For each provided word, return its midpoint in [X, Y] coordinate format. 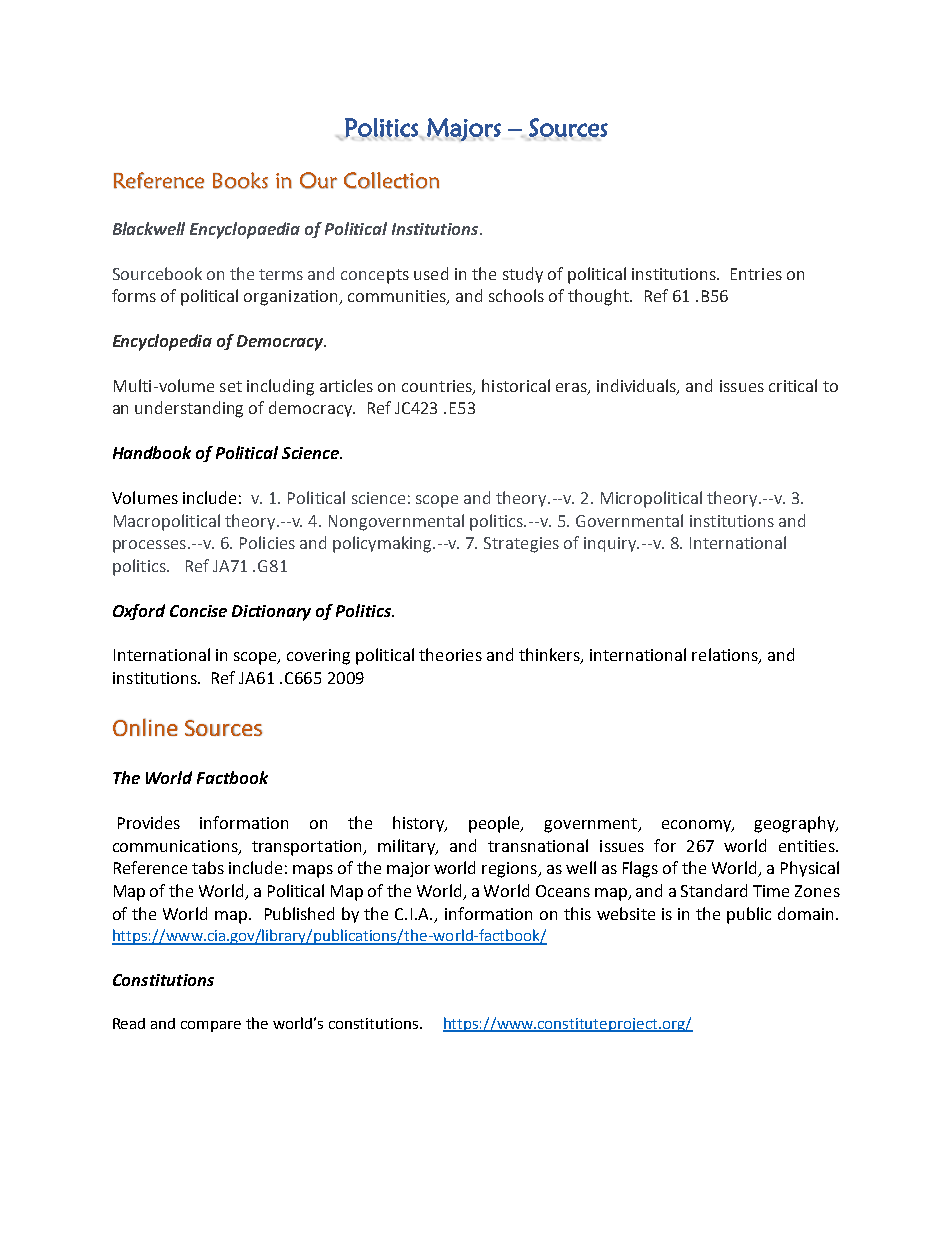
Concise [198, 611]
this [577, 913]
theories [450, 654]
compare [211, 1026]
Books [240, 180]
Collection [391, 180]
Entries [756, 274]
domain [805, 913]
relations [726, 656]
